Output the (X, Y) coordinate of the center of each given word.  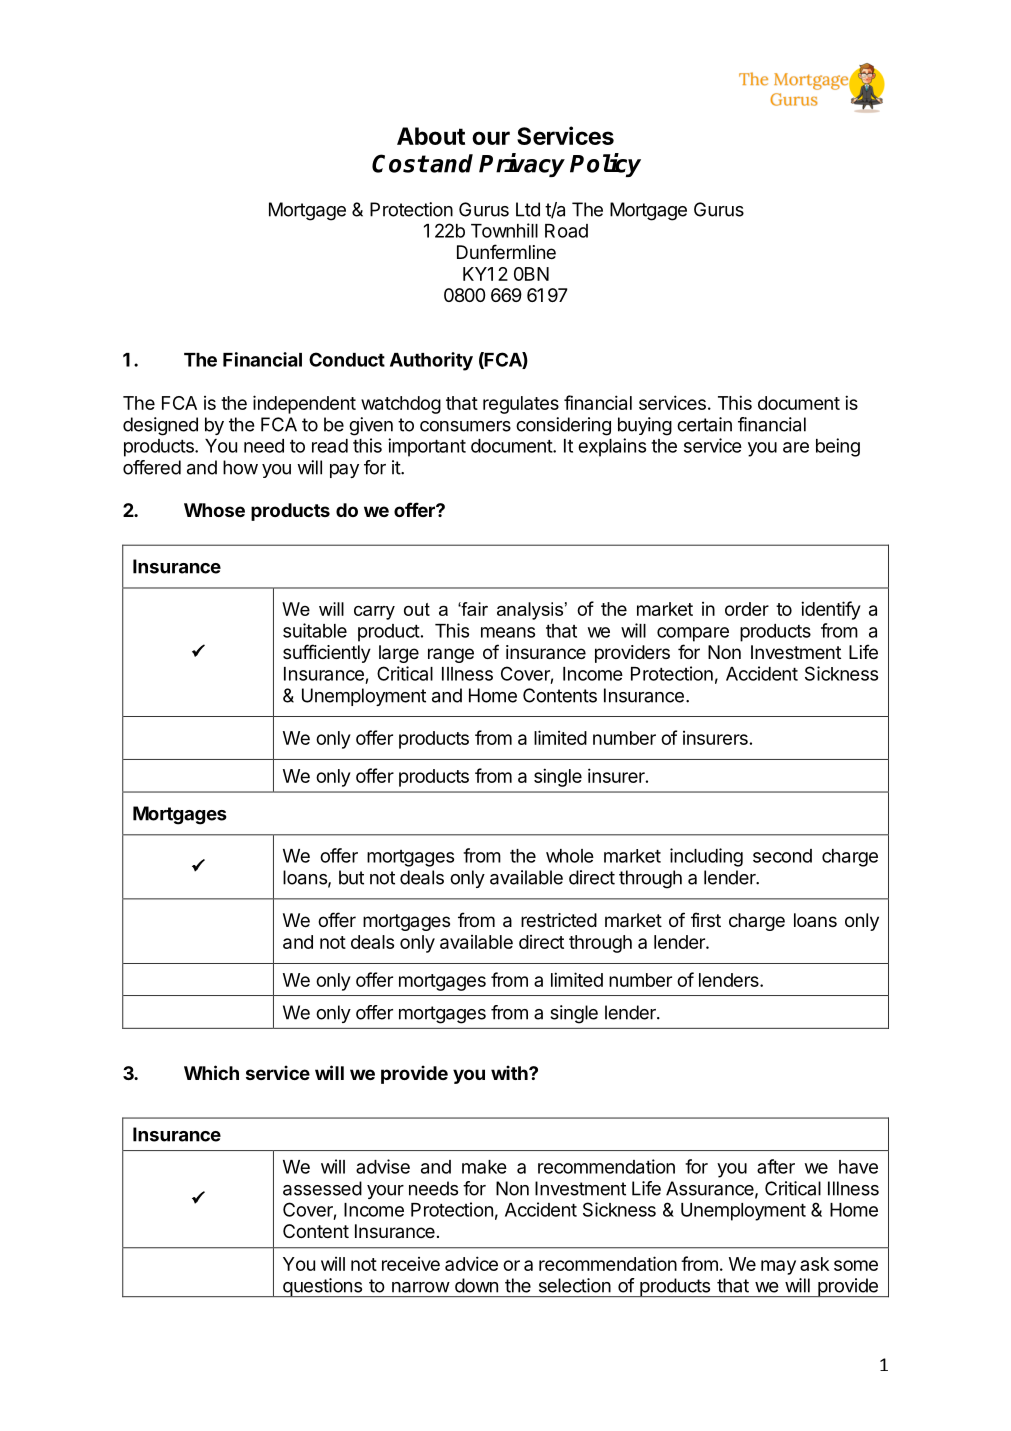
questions (322, 1287)
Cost (400, 163)
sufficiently (327, 653)
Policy (605, 165)
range (451, 655)
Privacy (522, 165)
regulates (521, 405)
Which (211, 1072)
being (838, 447)
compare (693, 634)
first (706, 919)
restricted (559, 920)
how (240, 467)
